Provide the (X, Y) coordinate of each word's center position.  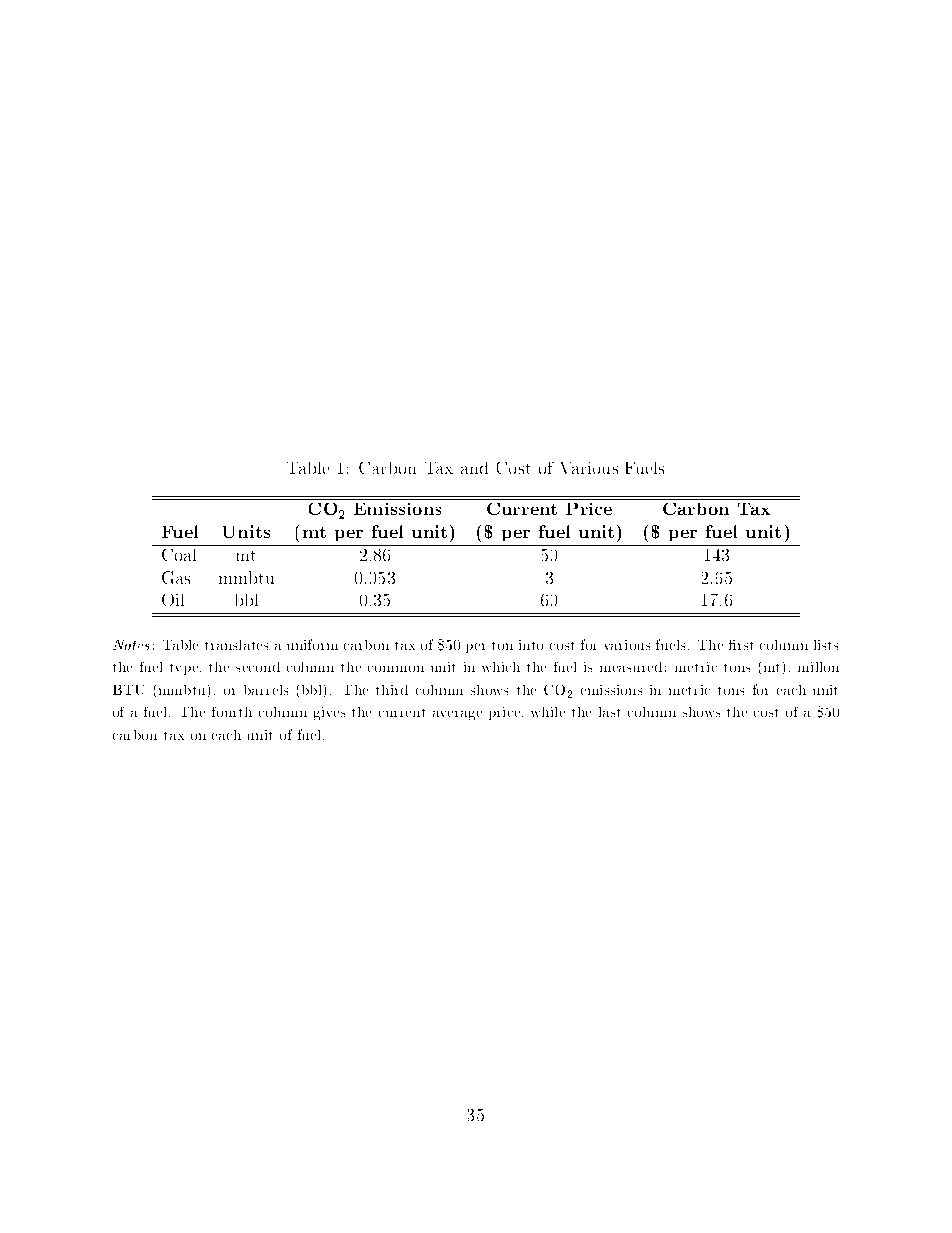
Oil (173, 600)
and (474, 468)
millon (818, 667)
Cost (513, 468)
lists (826, 645)
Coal (179, 555)
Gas (176, 577)
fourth (232, 712)
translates (236, 645)
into (531, 645)
